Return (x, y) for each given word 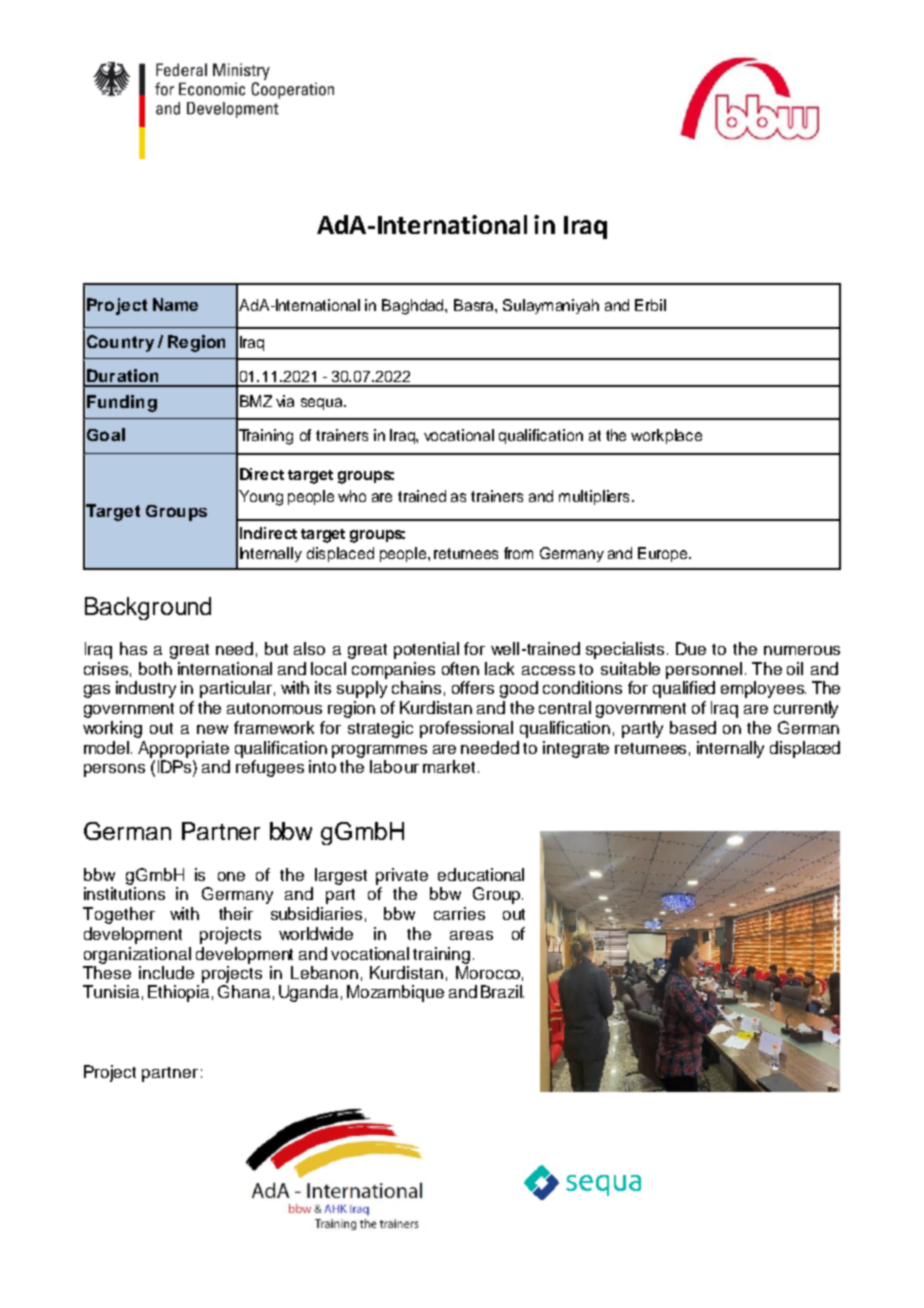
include (166, 972)
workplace (666, 436)
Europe (664, 554)
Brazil (502, 991)
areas (471, 935)
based (693, 727)
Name (175, 304)
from (518, 553)
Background (148, 608)
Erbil (650, 305)
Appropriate (183, 749)
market (449, 766)
